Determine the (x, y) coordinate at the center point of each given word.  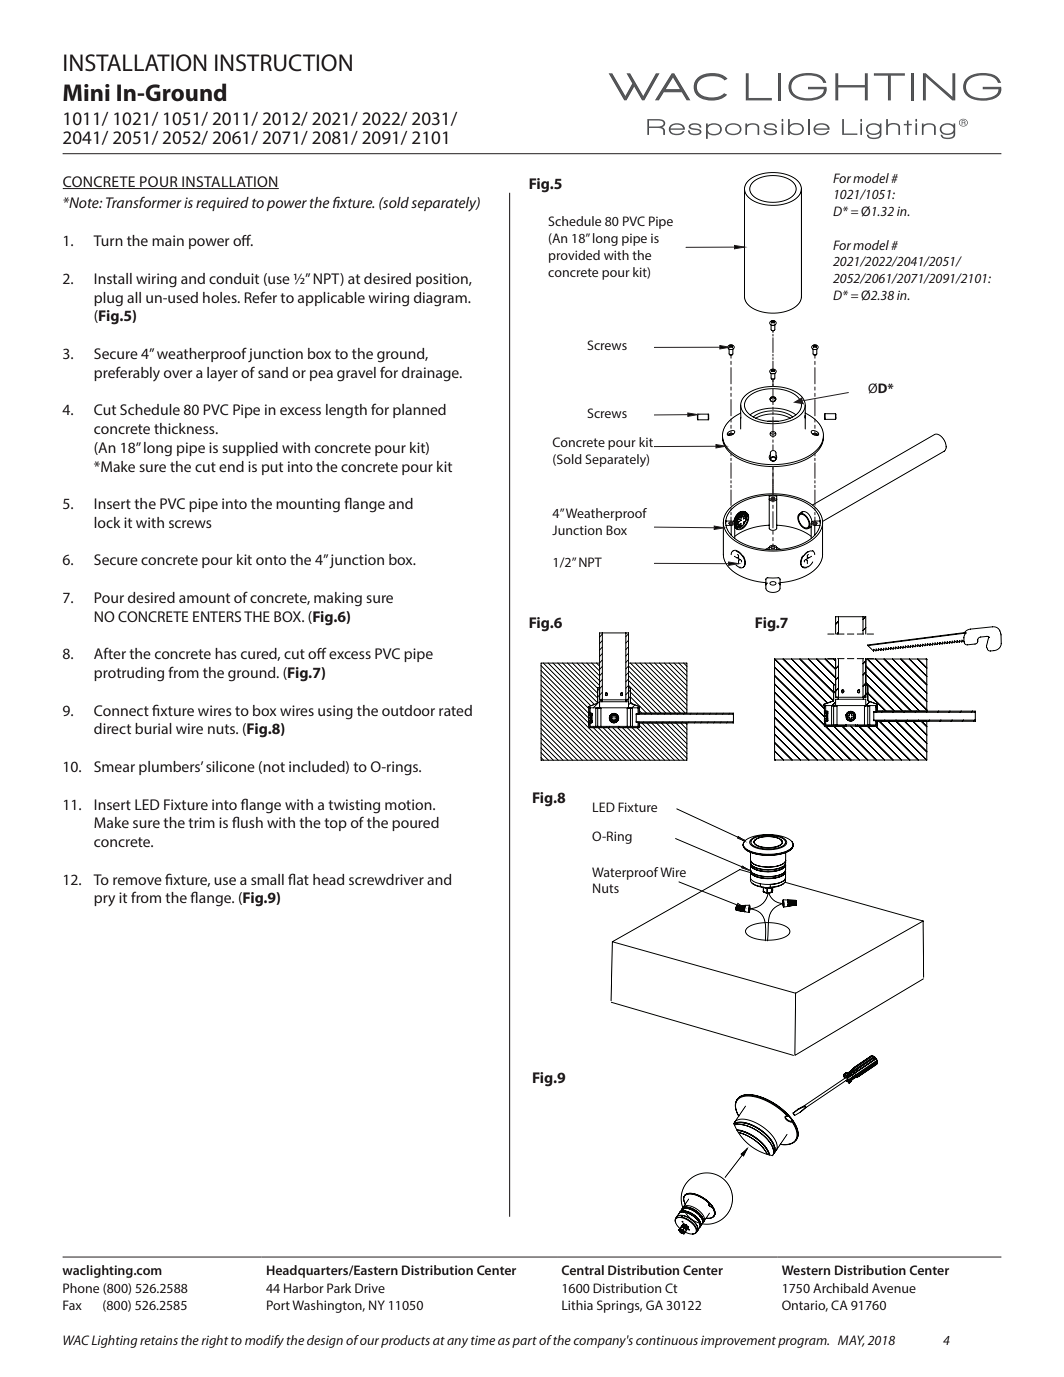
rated (455, 710)
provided (574, 256)
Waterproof (625, 873)
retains (159, 1340)
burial (153, 728)
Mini (86, 92)
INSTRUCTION (283, 63)
